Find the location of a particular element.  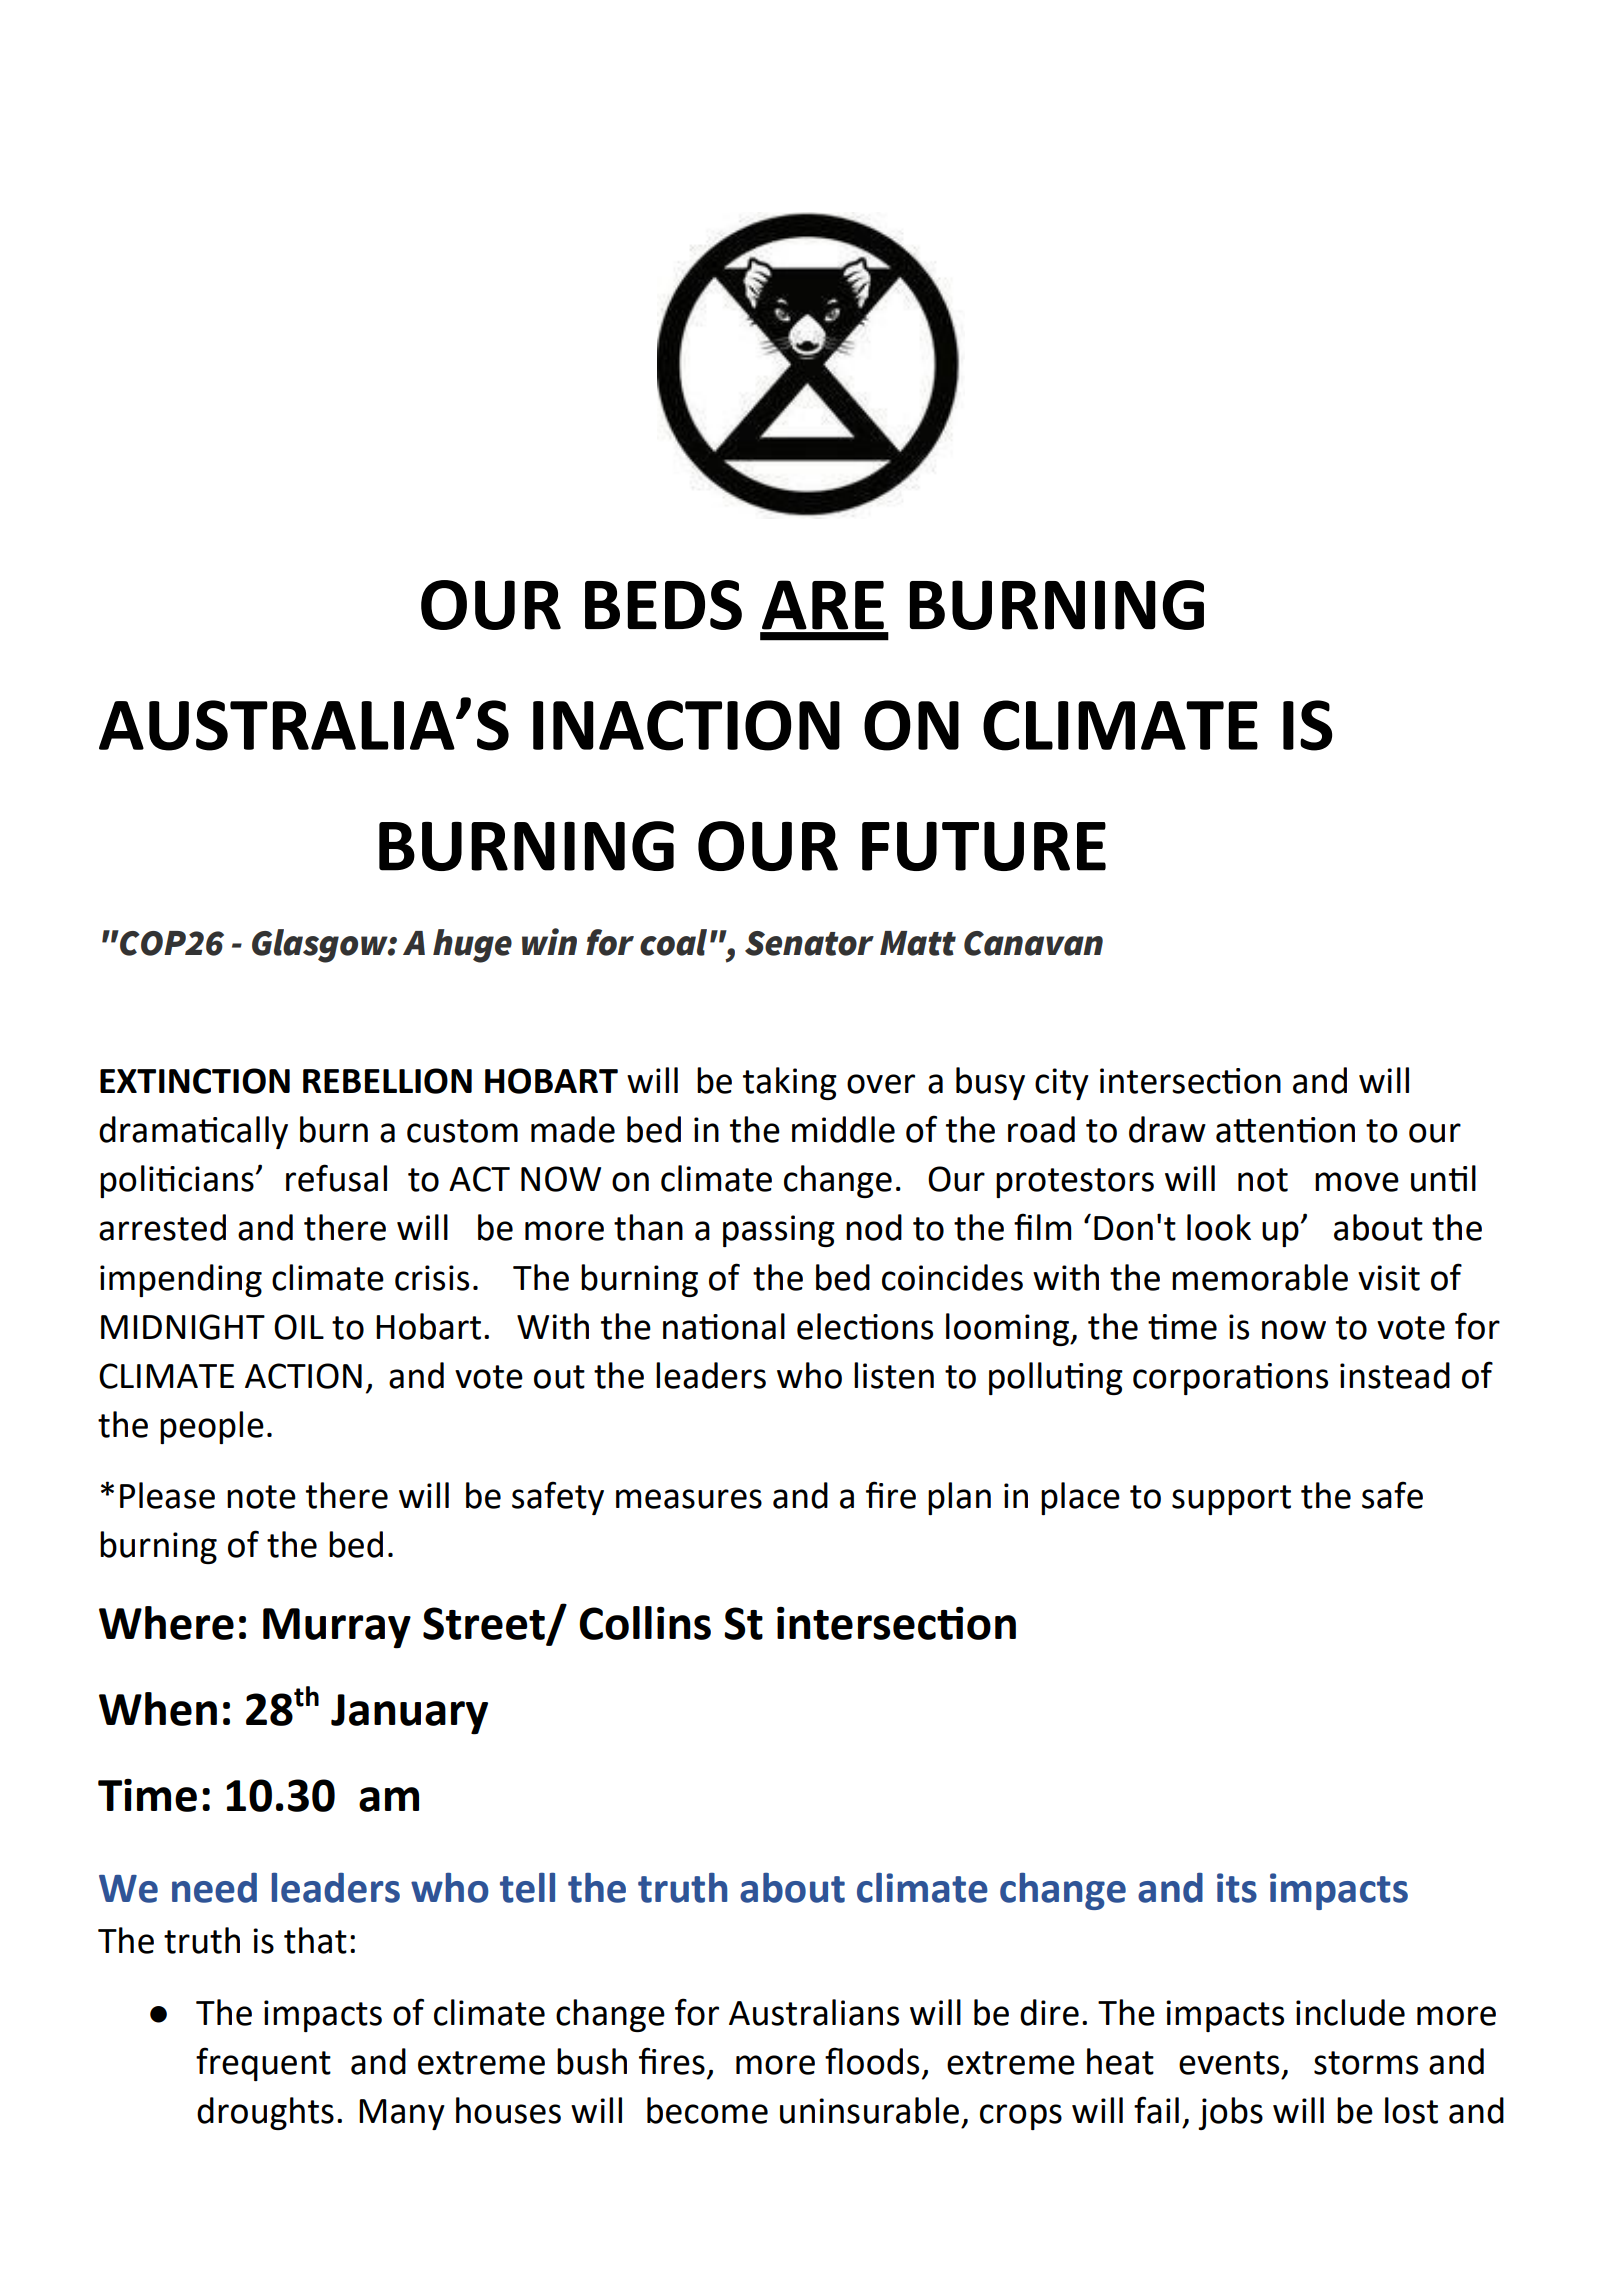

Canavan is located at coordinates (1033, 943).
